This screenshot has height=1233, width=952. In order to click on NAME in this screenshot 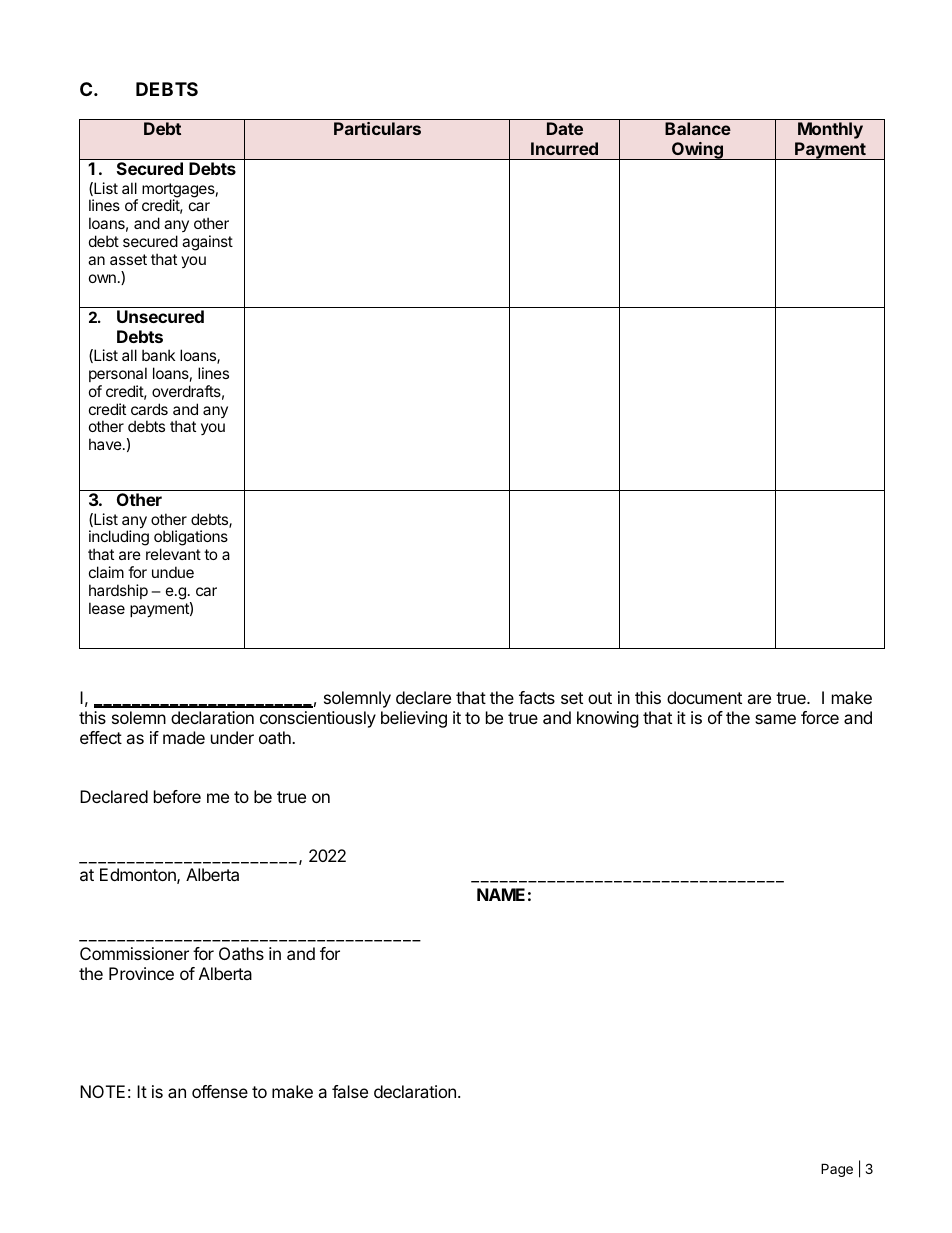, I will do `click(501, 894)`.
